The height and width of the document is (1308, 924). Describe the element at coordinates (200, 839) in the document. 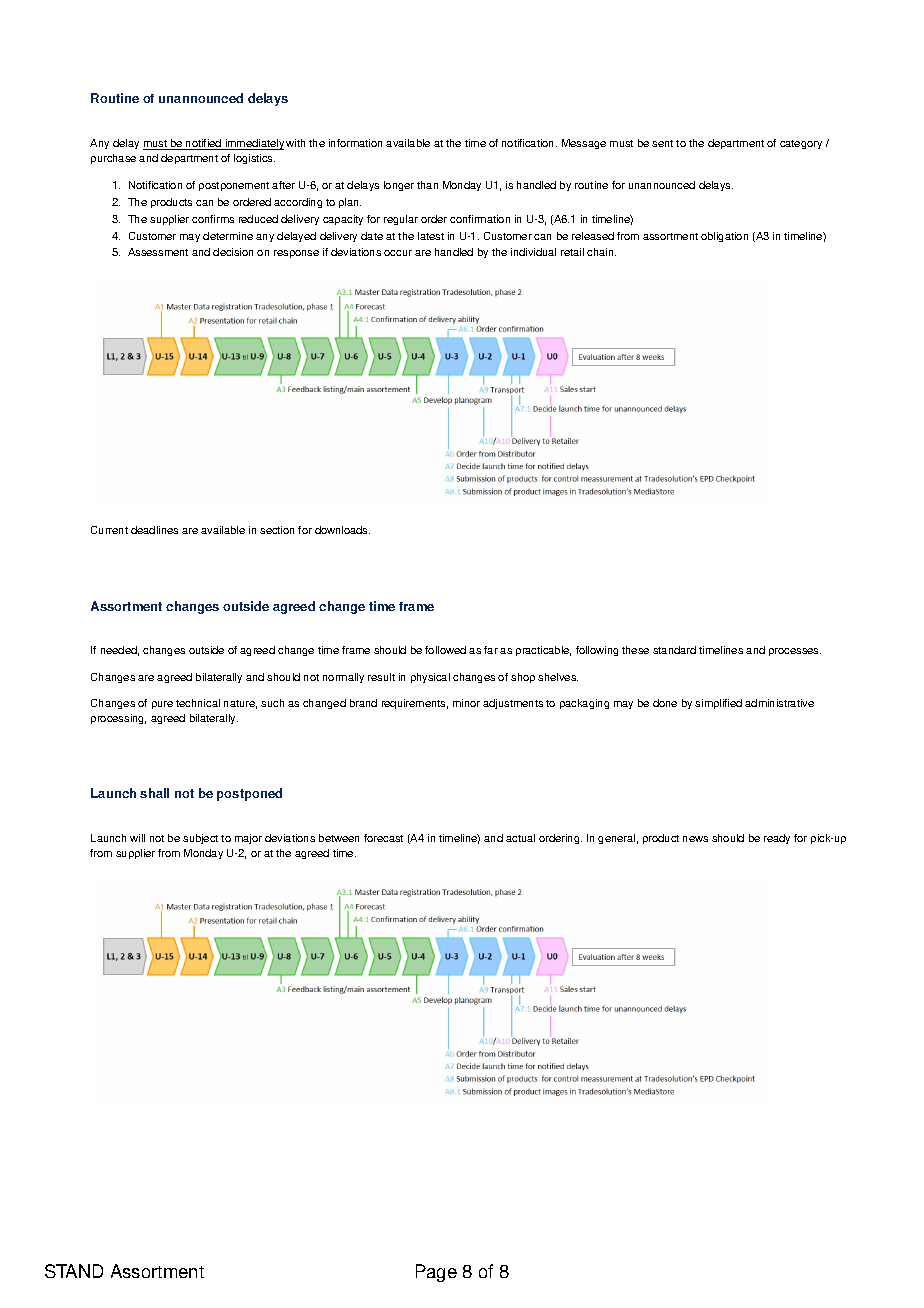

I see `subject` at that location.
